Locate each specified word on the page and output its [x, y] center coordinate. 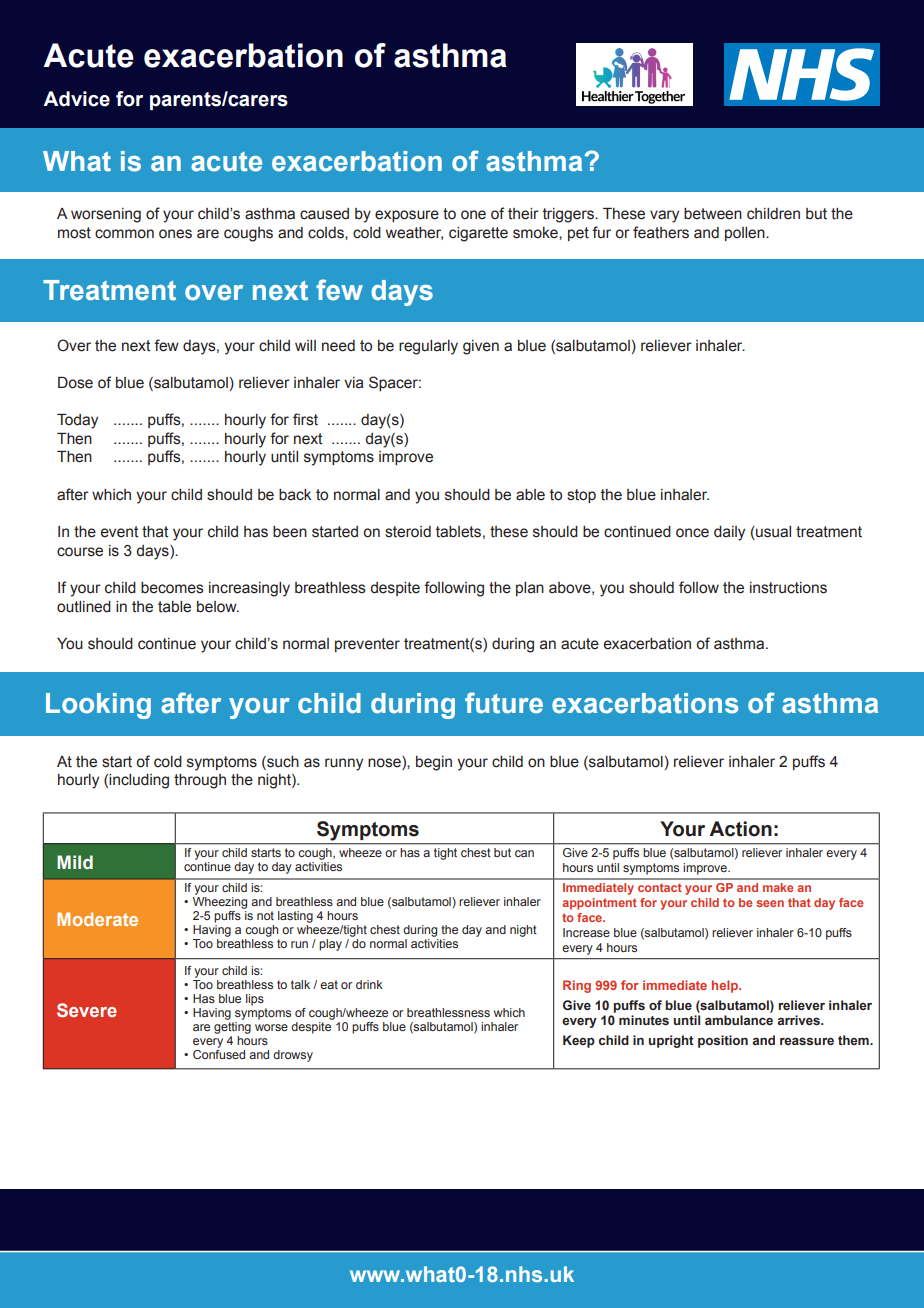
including [139, 781]
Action [740, 829]
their [523, 214]
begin [434, 763]
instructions [788, 588]
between [713, 214]
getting [232, 1028]
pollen [746, 234]
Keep [579, 1041]
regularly [428, 347]
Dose [75, 383]
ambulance [739, 1020]
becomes [172, 588]
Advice [76, 99]
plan [530, 589]
